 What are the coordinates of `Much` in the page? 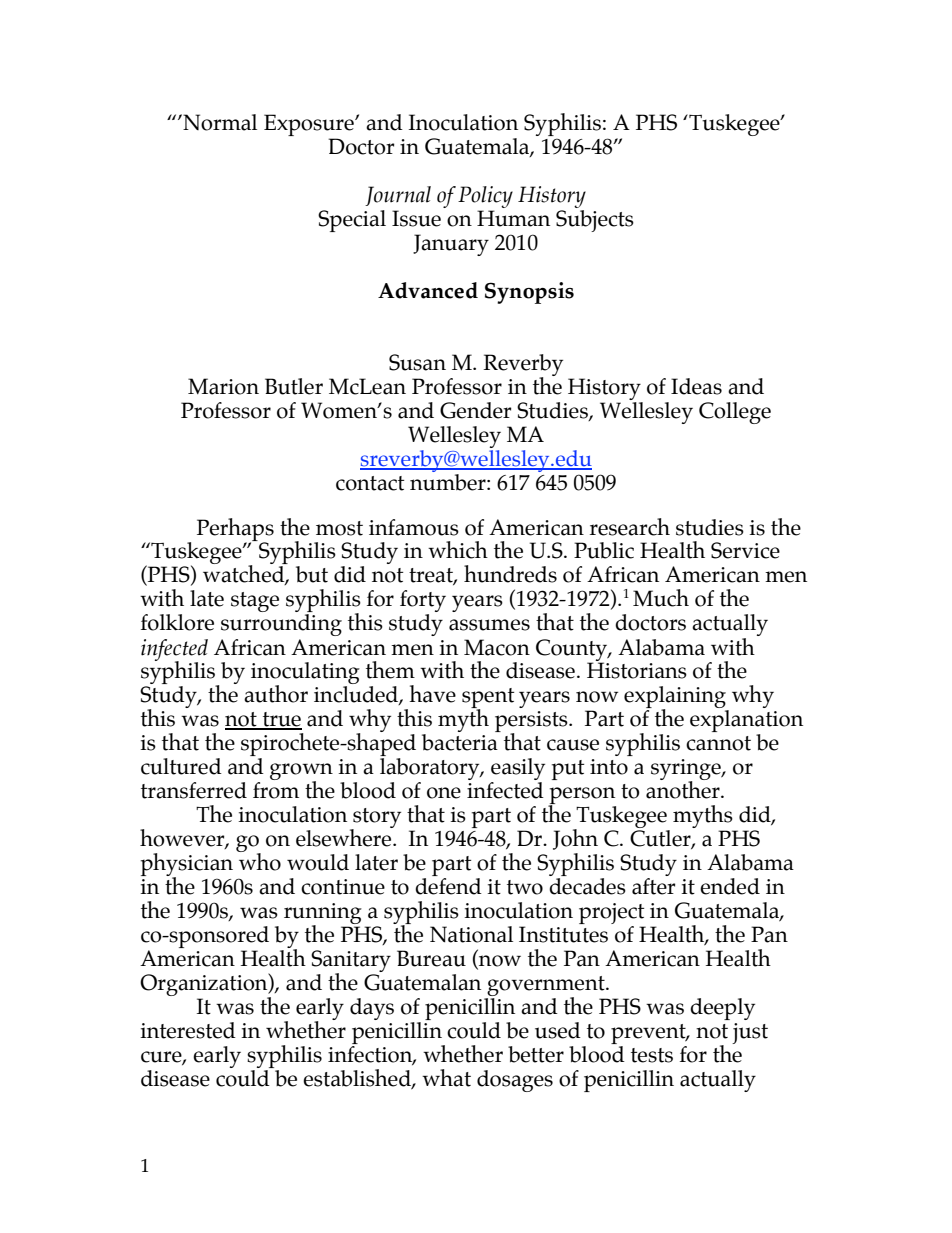 It's located at (661, 598).
